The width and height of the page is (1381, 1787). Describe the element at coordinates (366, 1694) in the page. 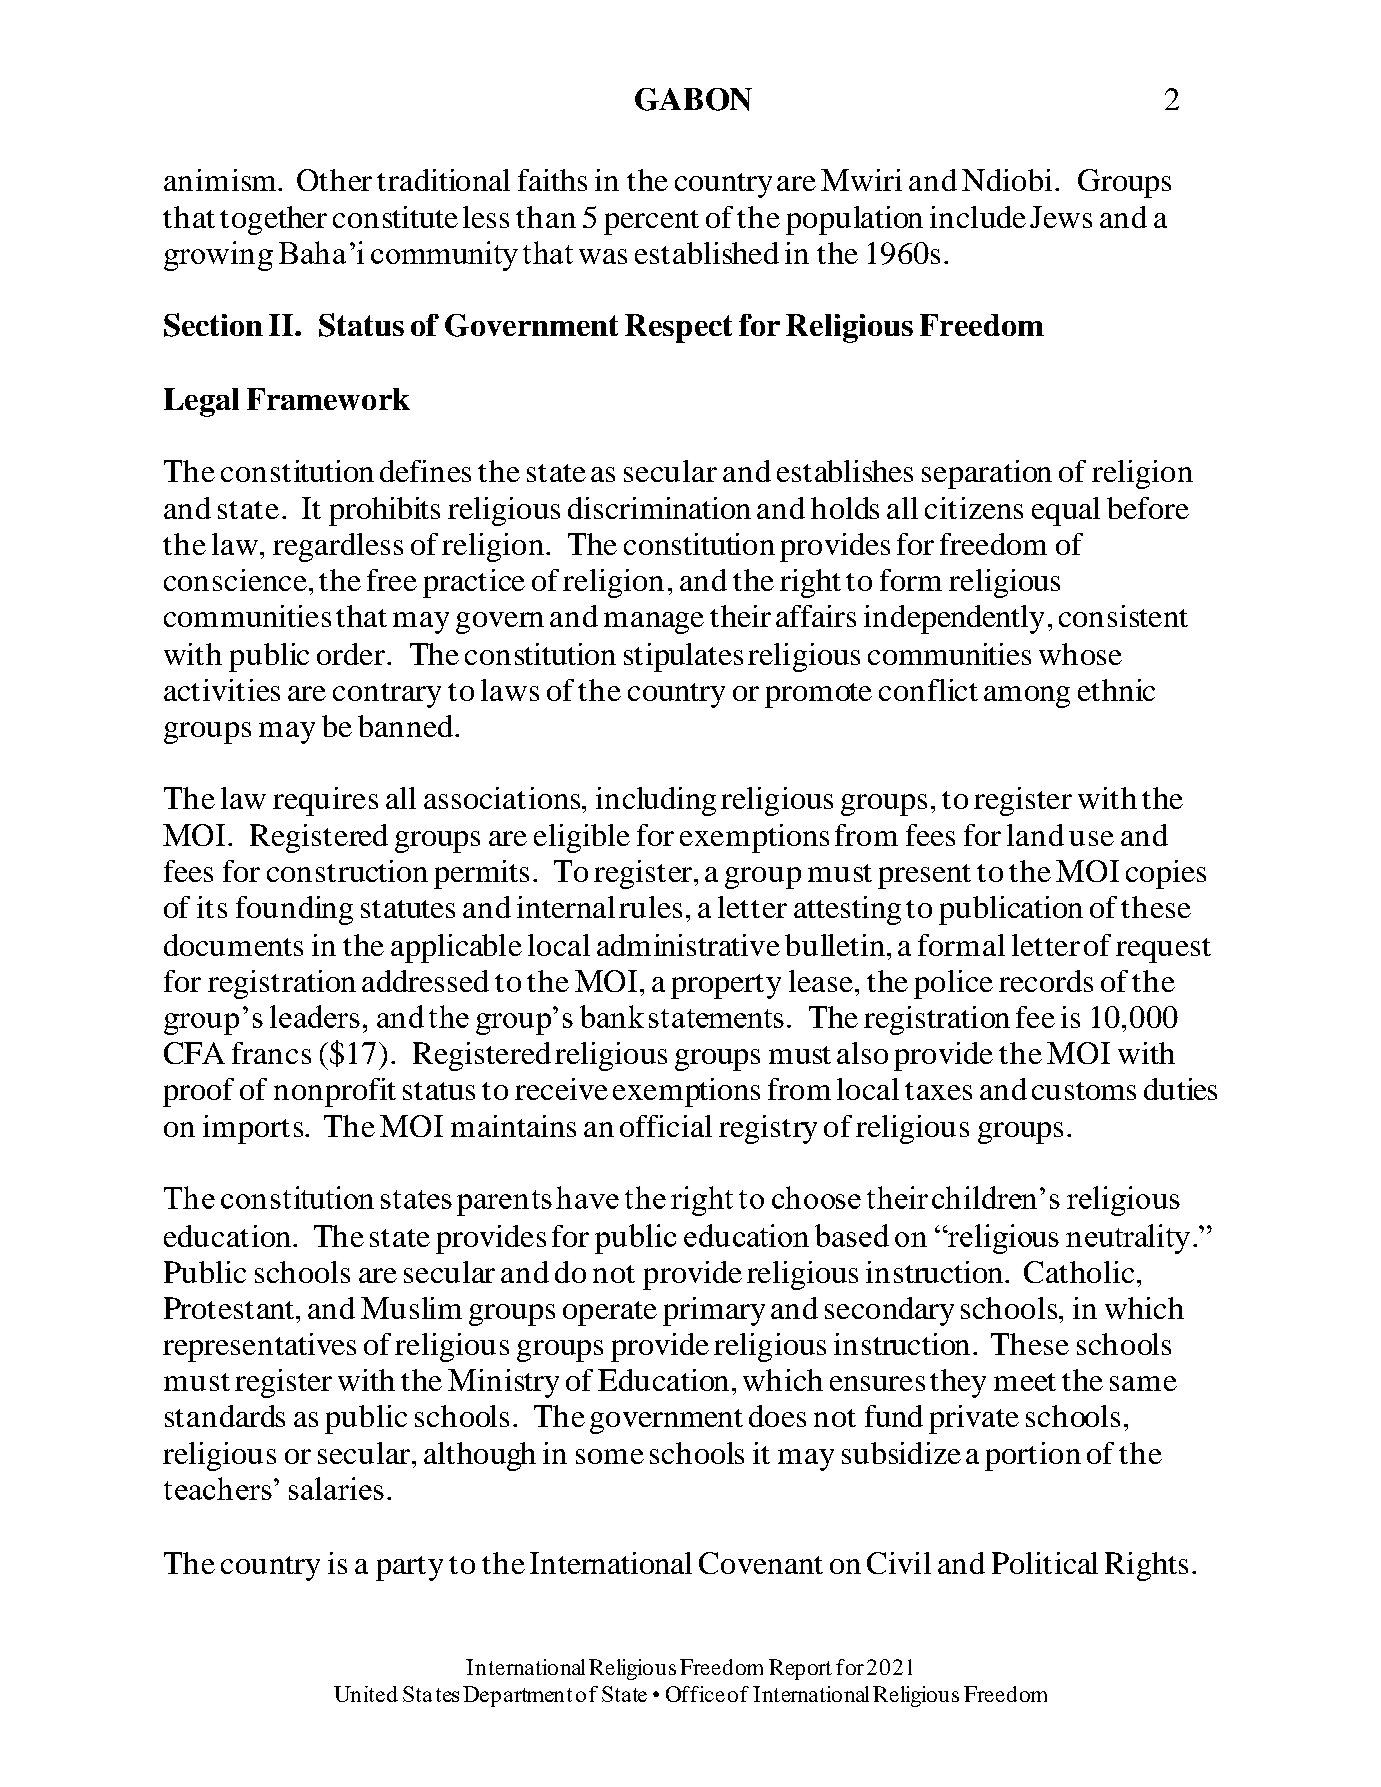

I see `United` at that location.
